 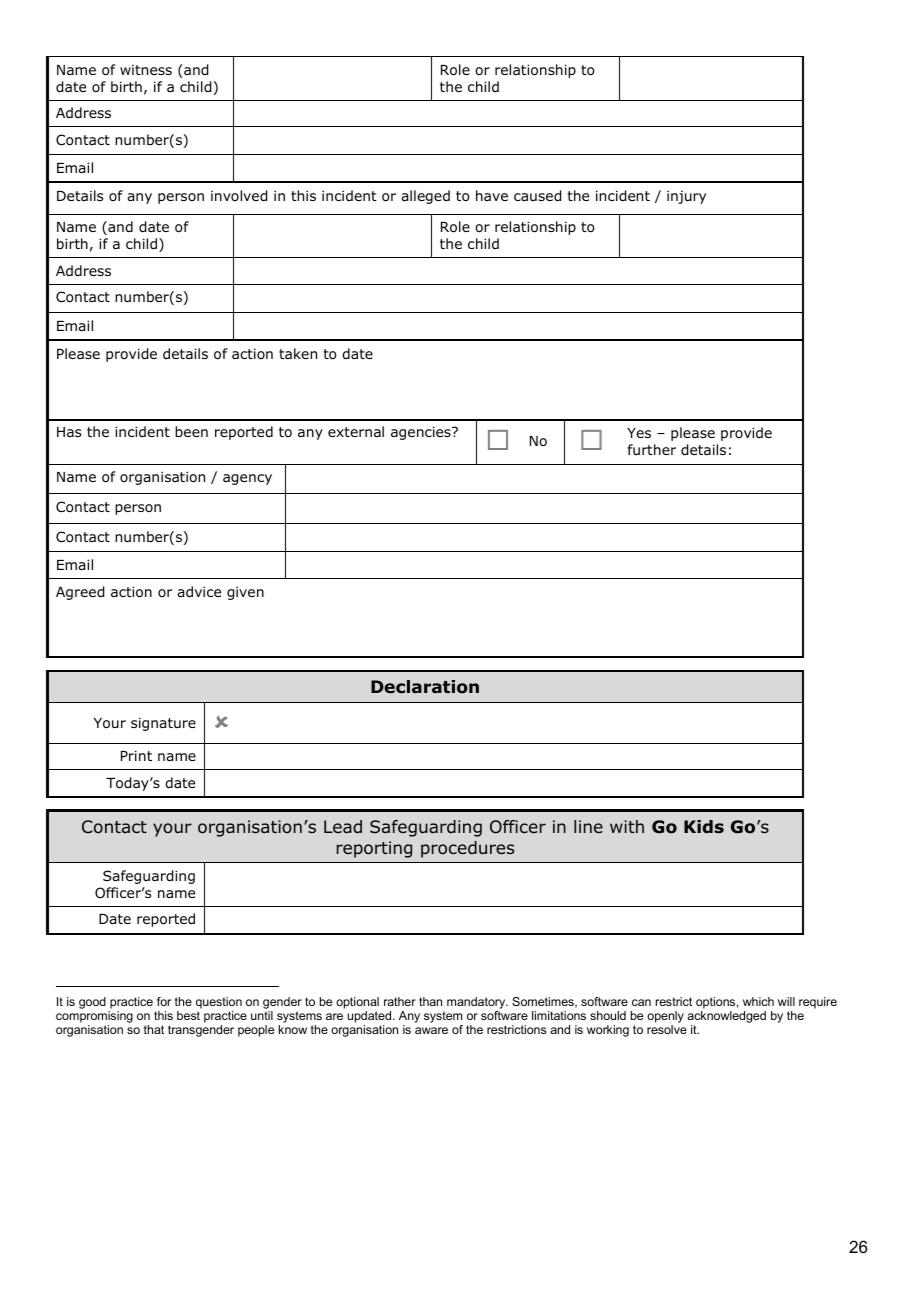 I want to click on agencies, so click(x=422, y=433).
